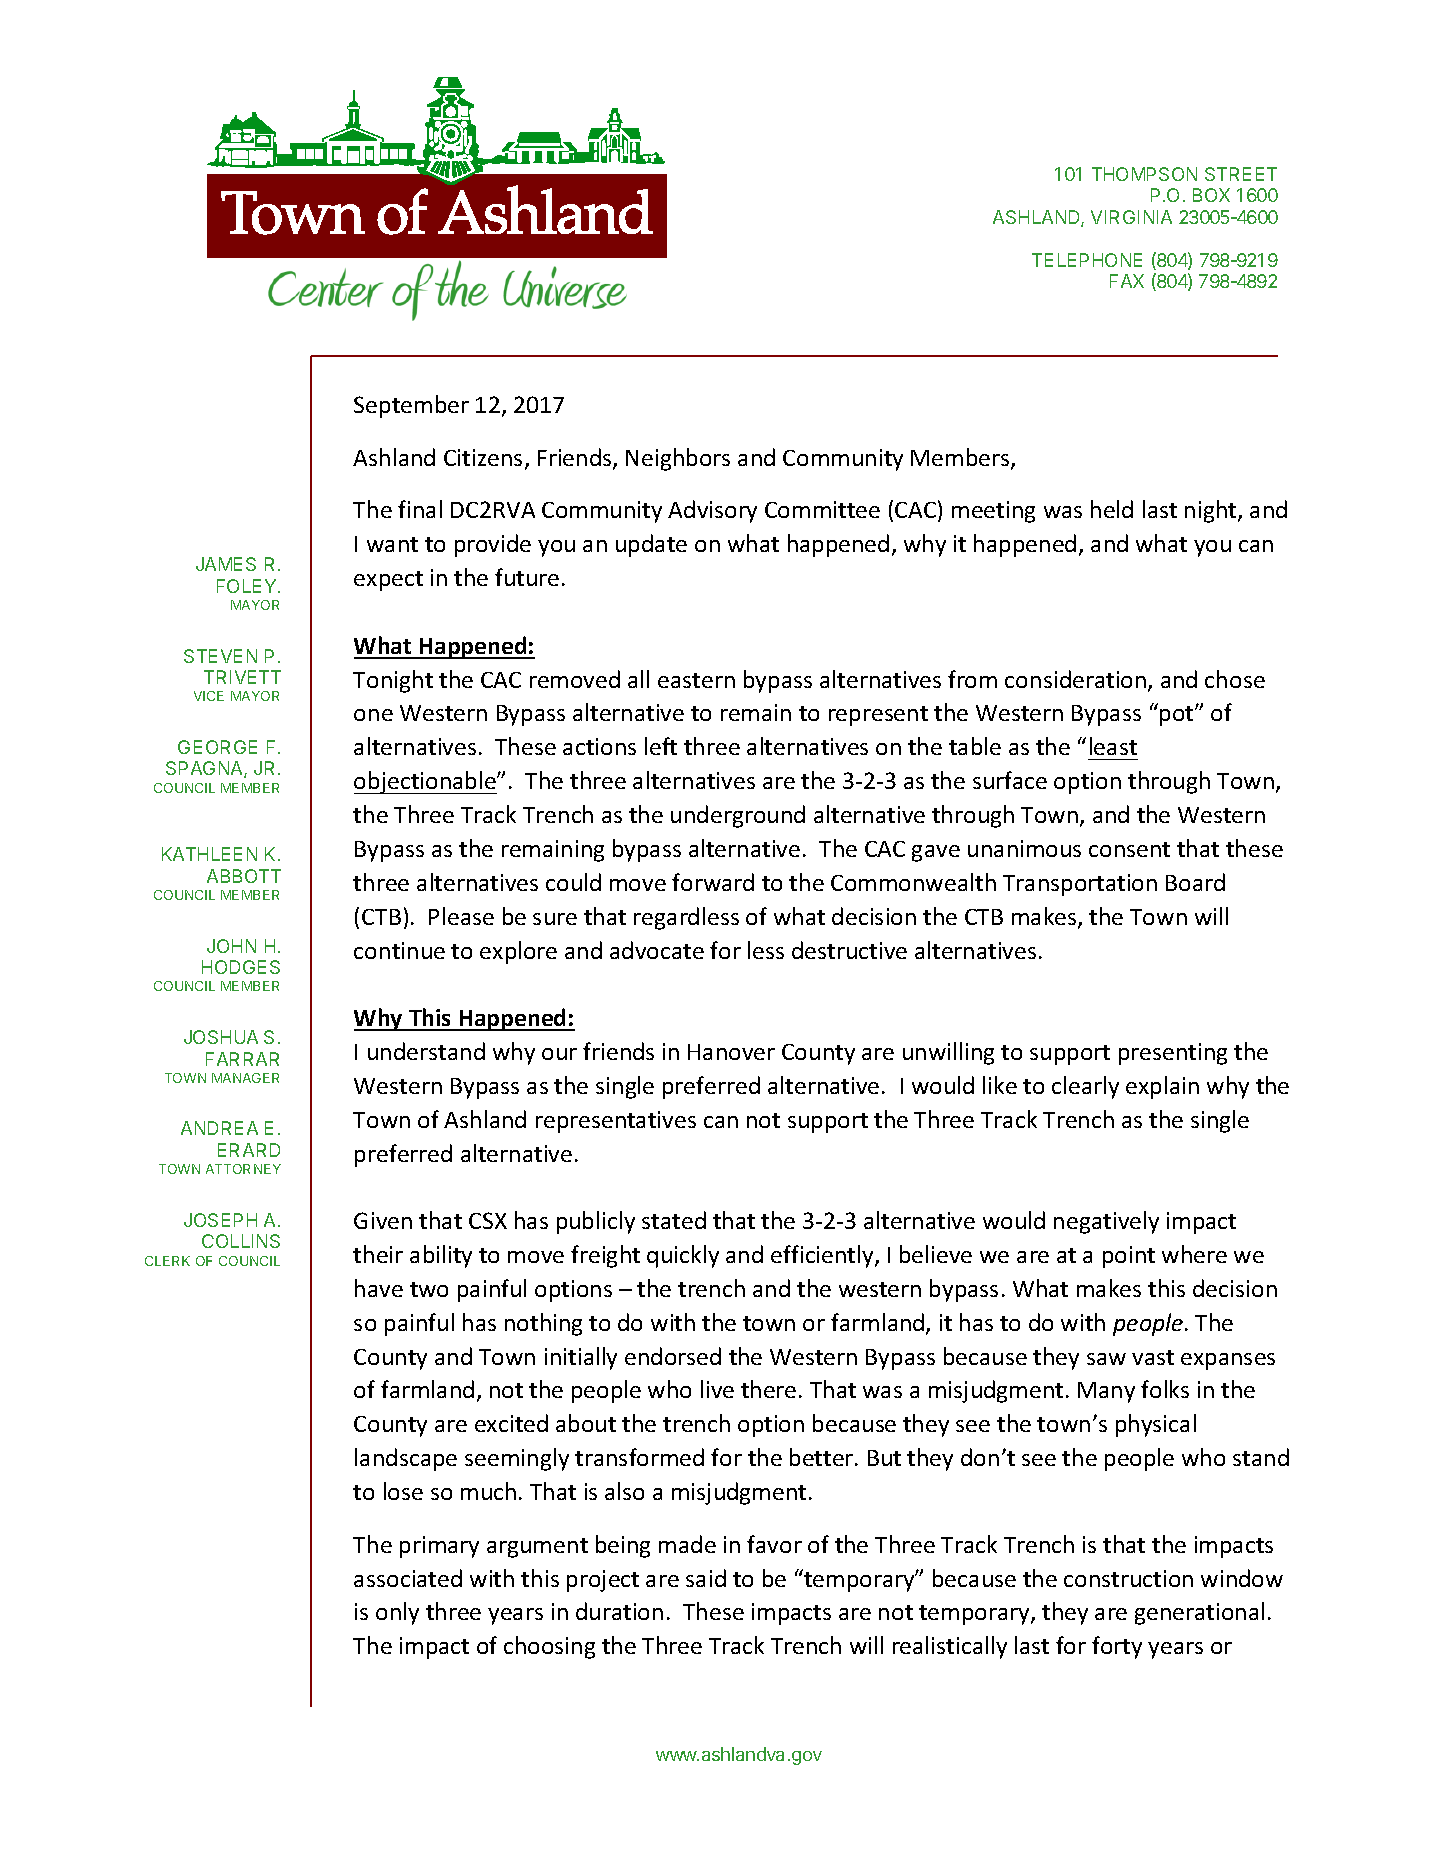  What do you see at coordinates (713, 882) in the image?
I see `forward` at bounding box center [713, 882].
